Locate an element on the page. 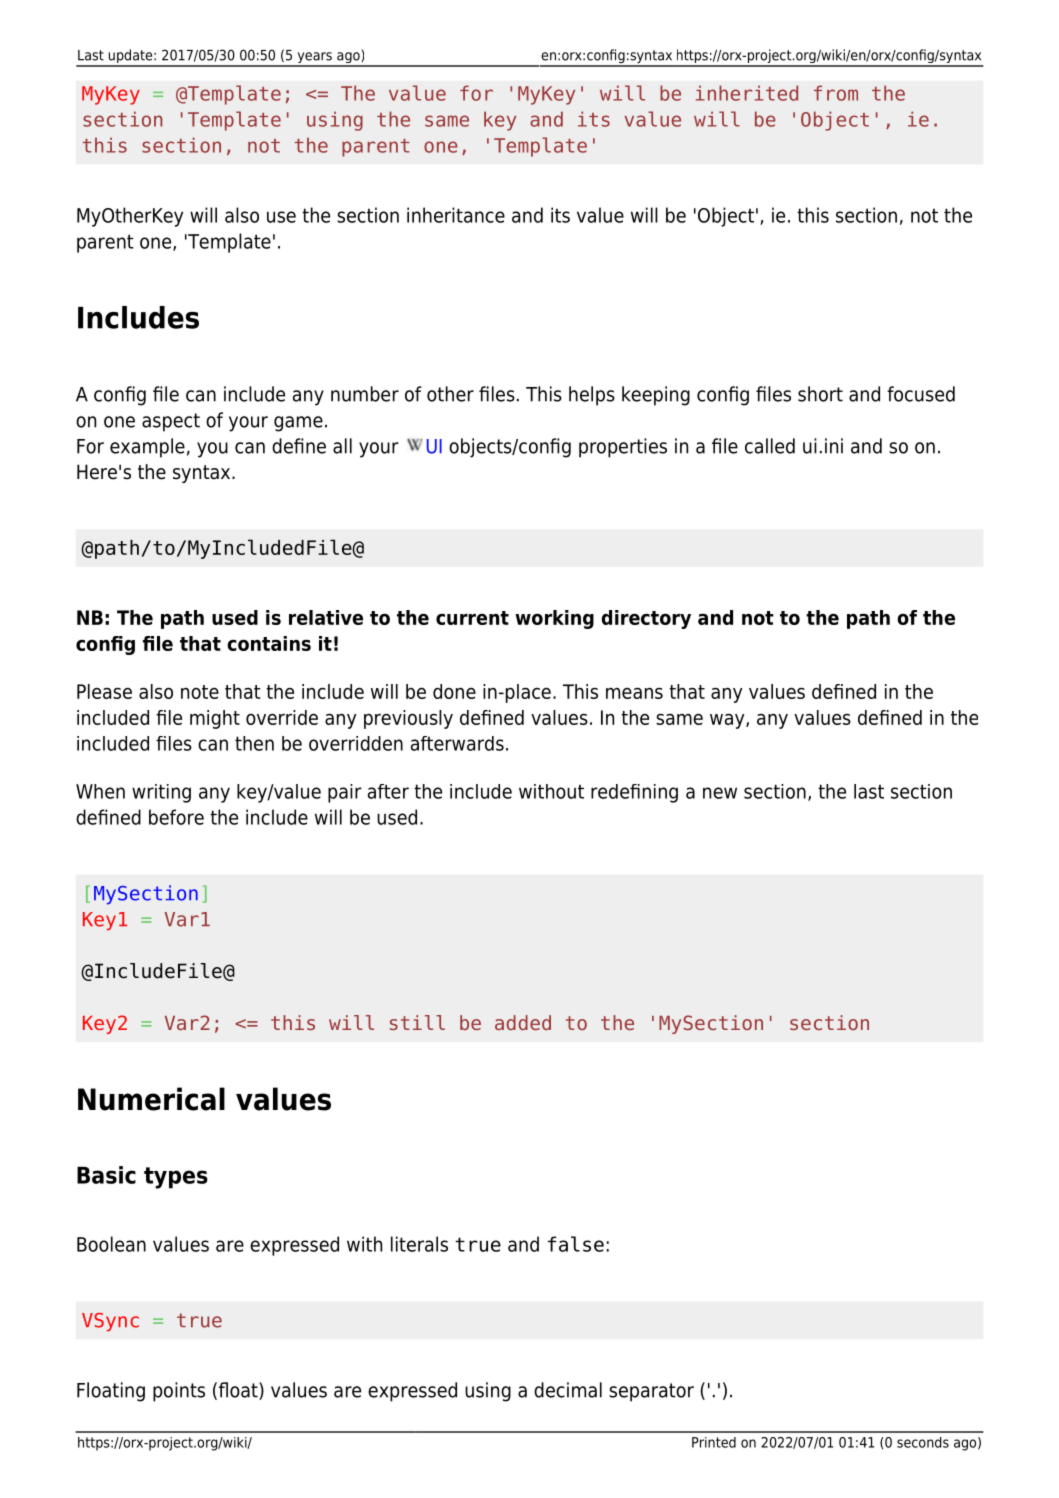  from is located at coordinates (836, 93).
